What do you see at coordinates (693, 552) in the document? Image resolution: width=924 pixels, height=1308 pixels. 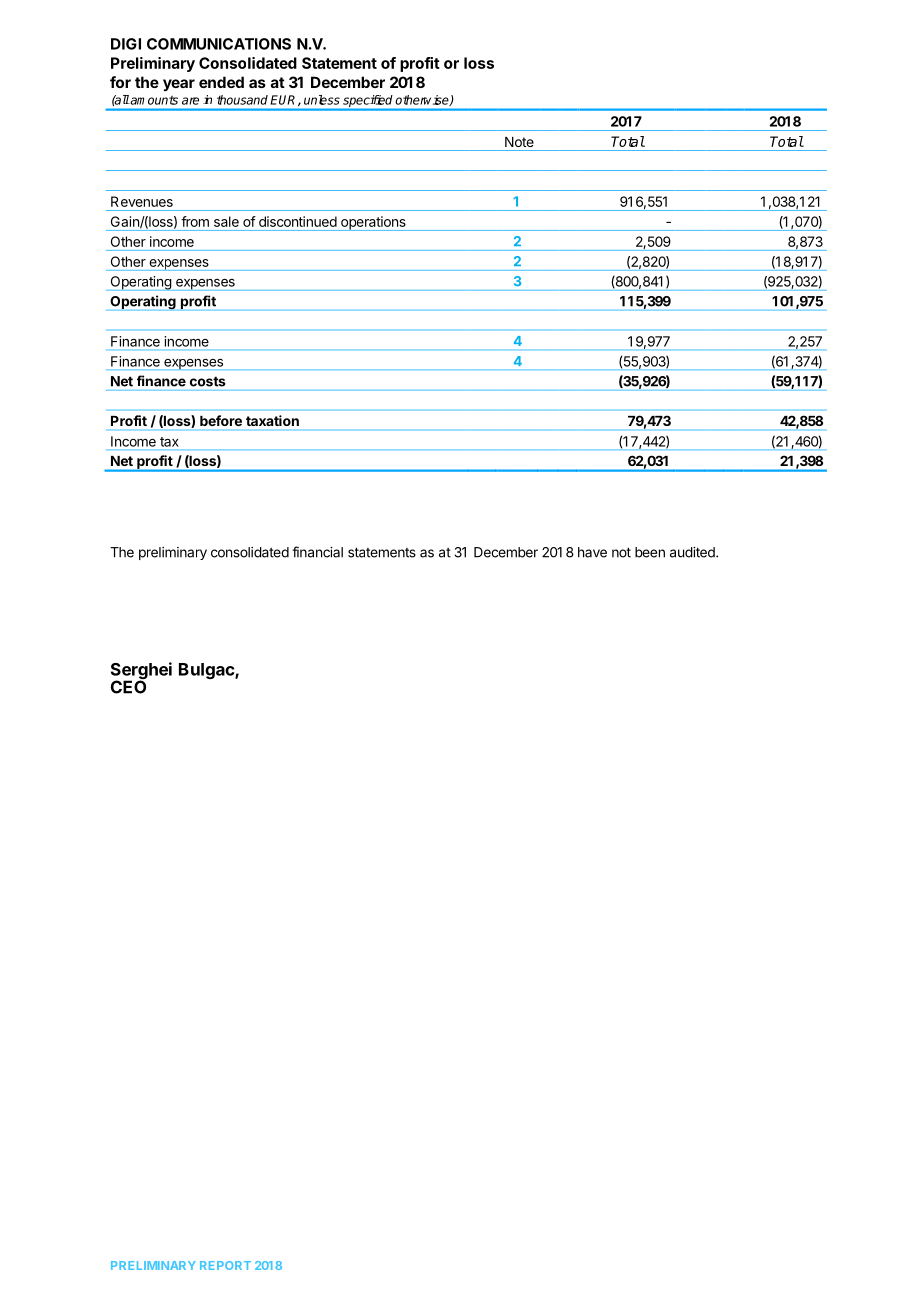 I see `audited` at bounding box center [693, 552].
